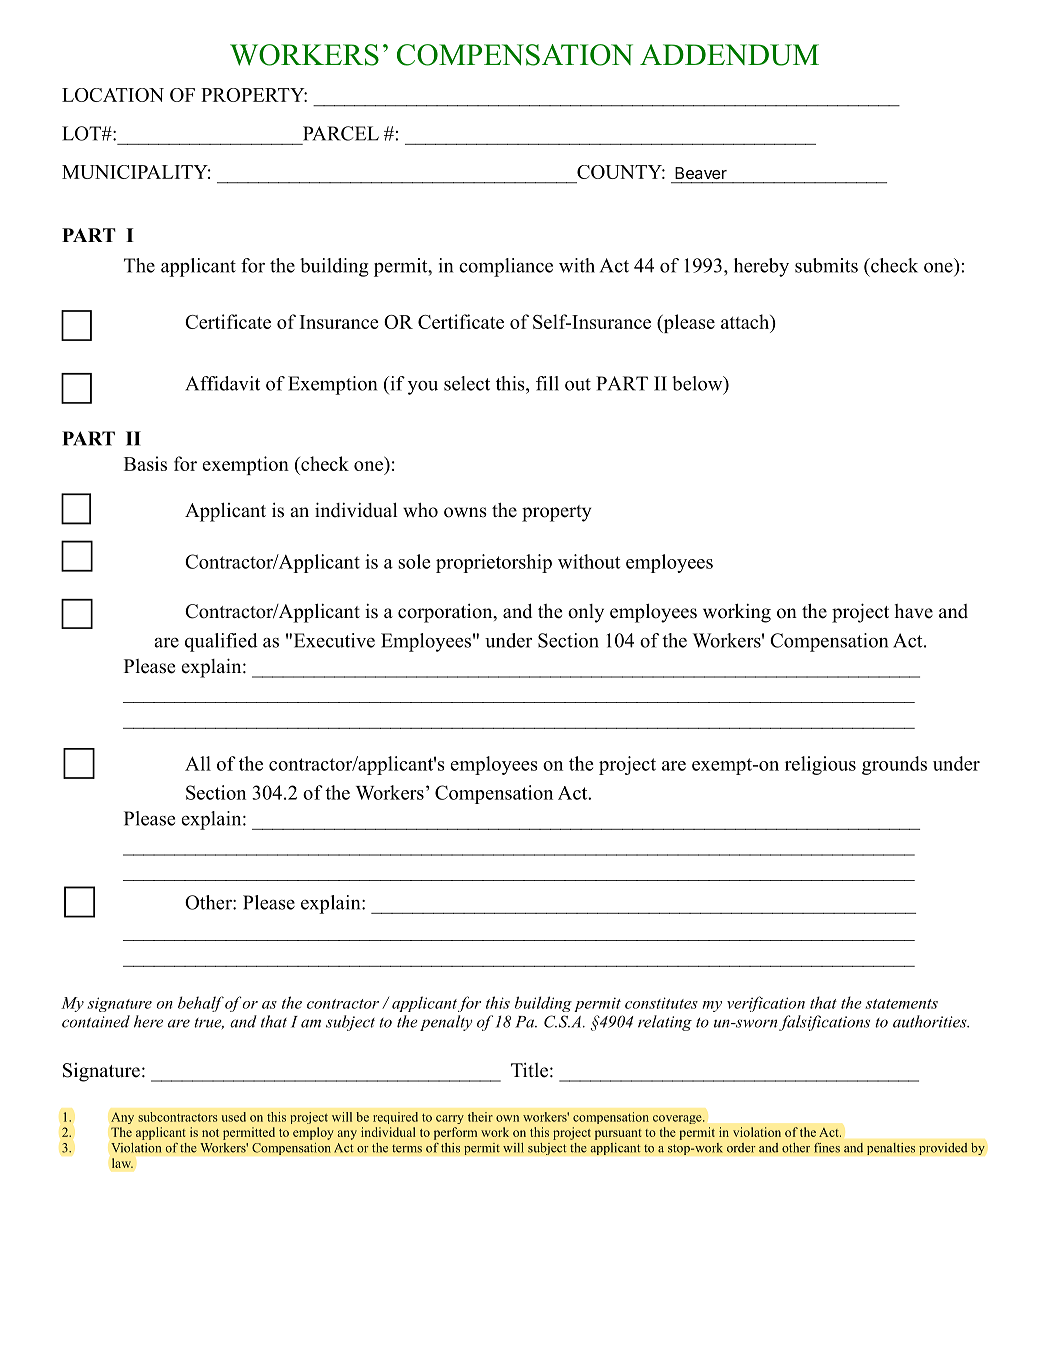 This screenshot has height=1356, width=1048. Describe the element at coordinates (914, 611) in the screenshot. I see `have` at that location.
